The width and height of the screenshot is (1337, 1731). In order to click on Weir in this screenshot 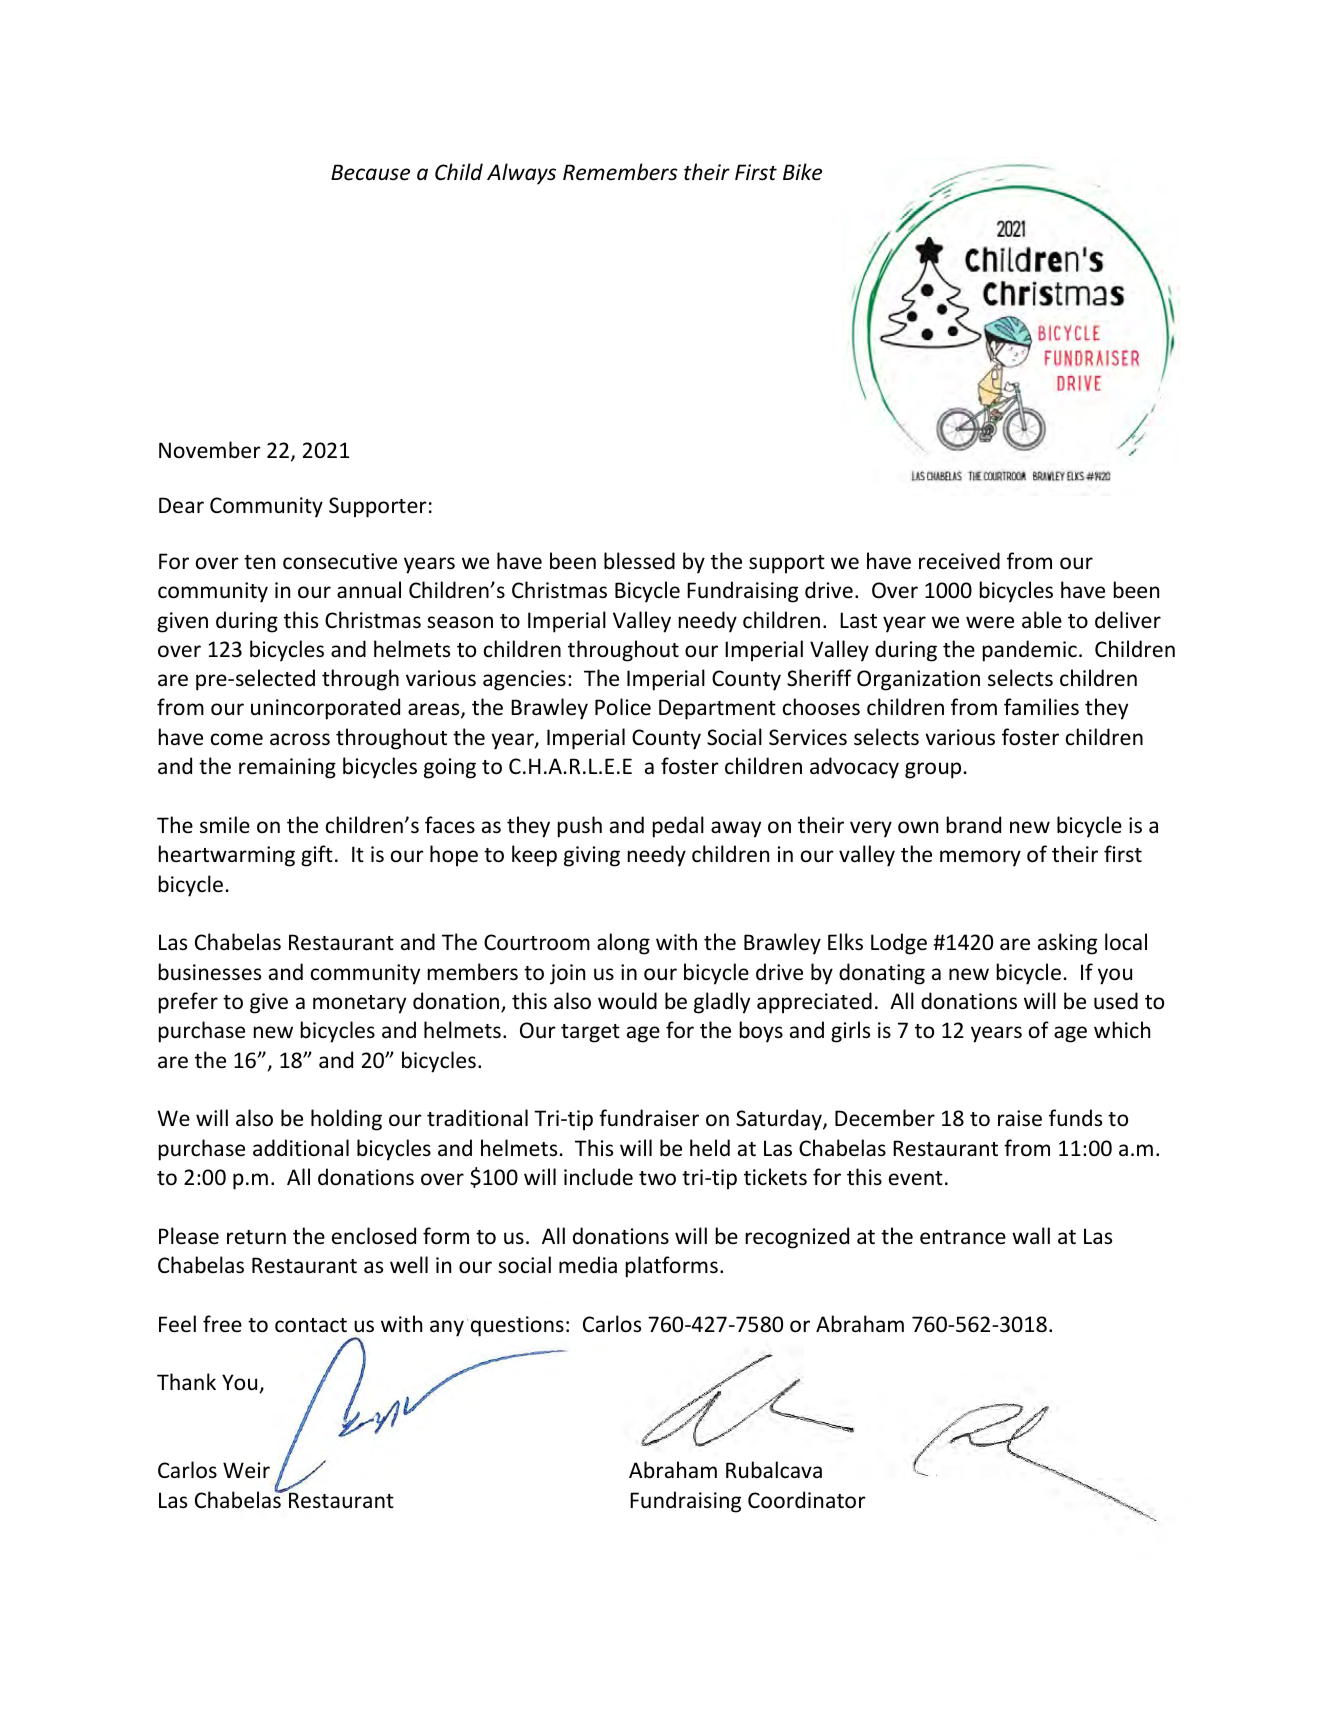, I will do `click(246, 1470)`.
